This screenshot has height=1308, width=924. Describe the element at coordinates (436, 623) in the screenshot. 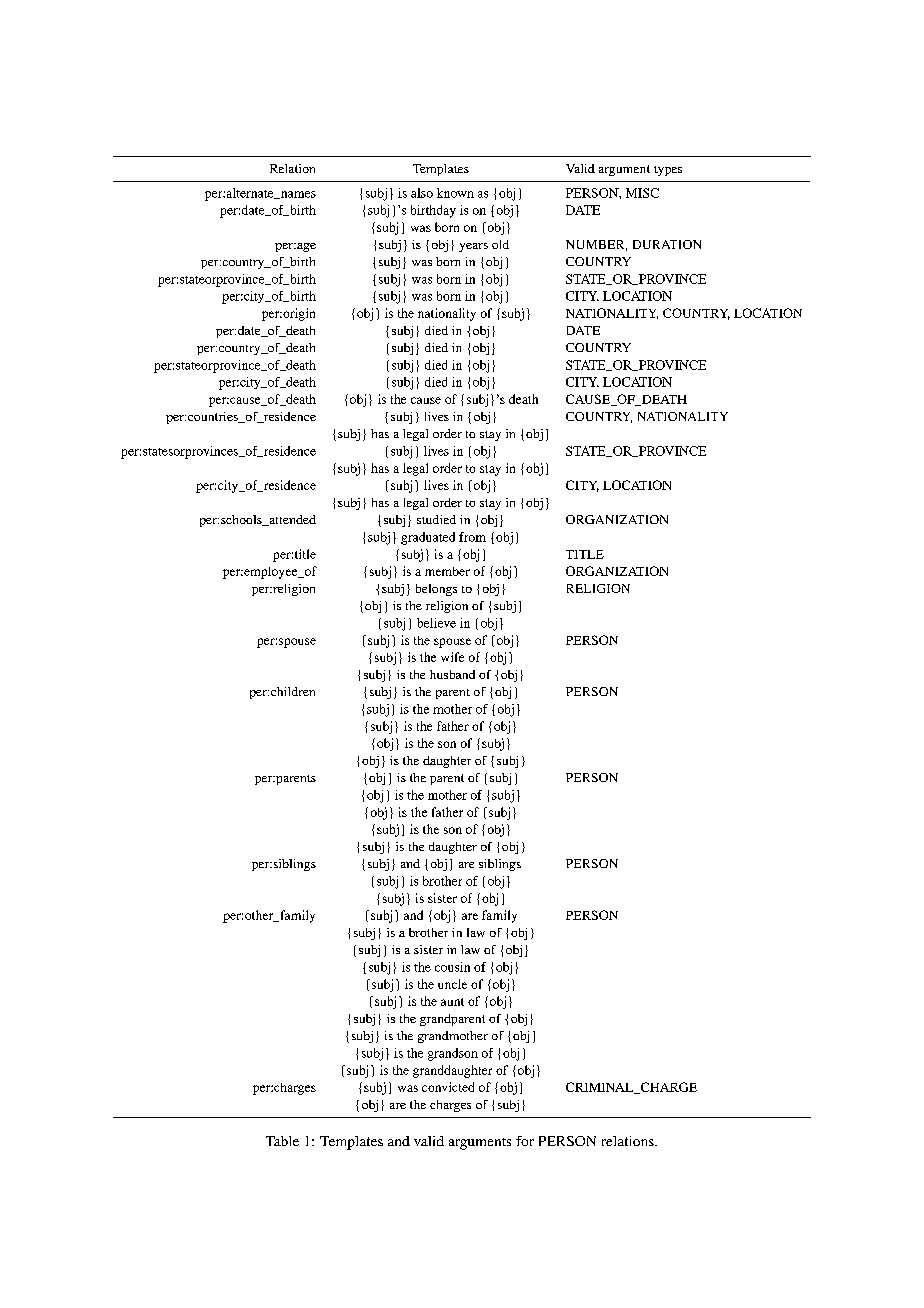

I see `believe` at that location.
